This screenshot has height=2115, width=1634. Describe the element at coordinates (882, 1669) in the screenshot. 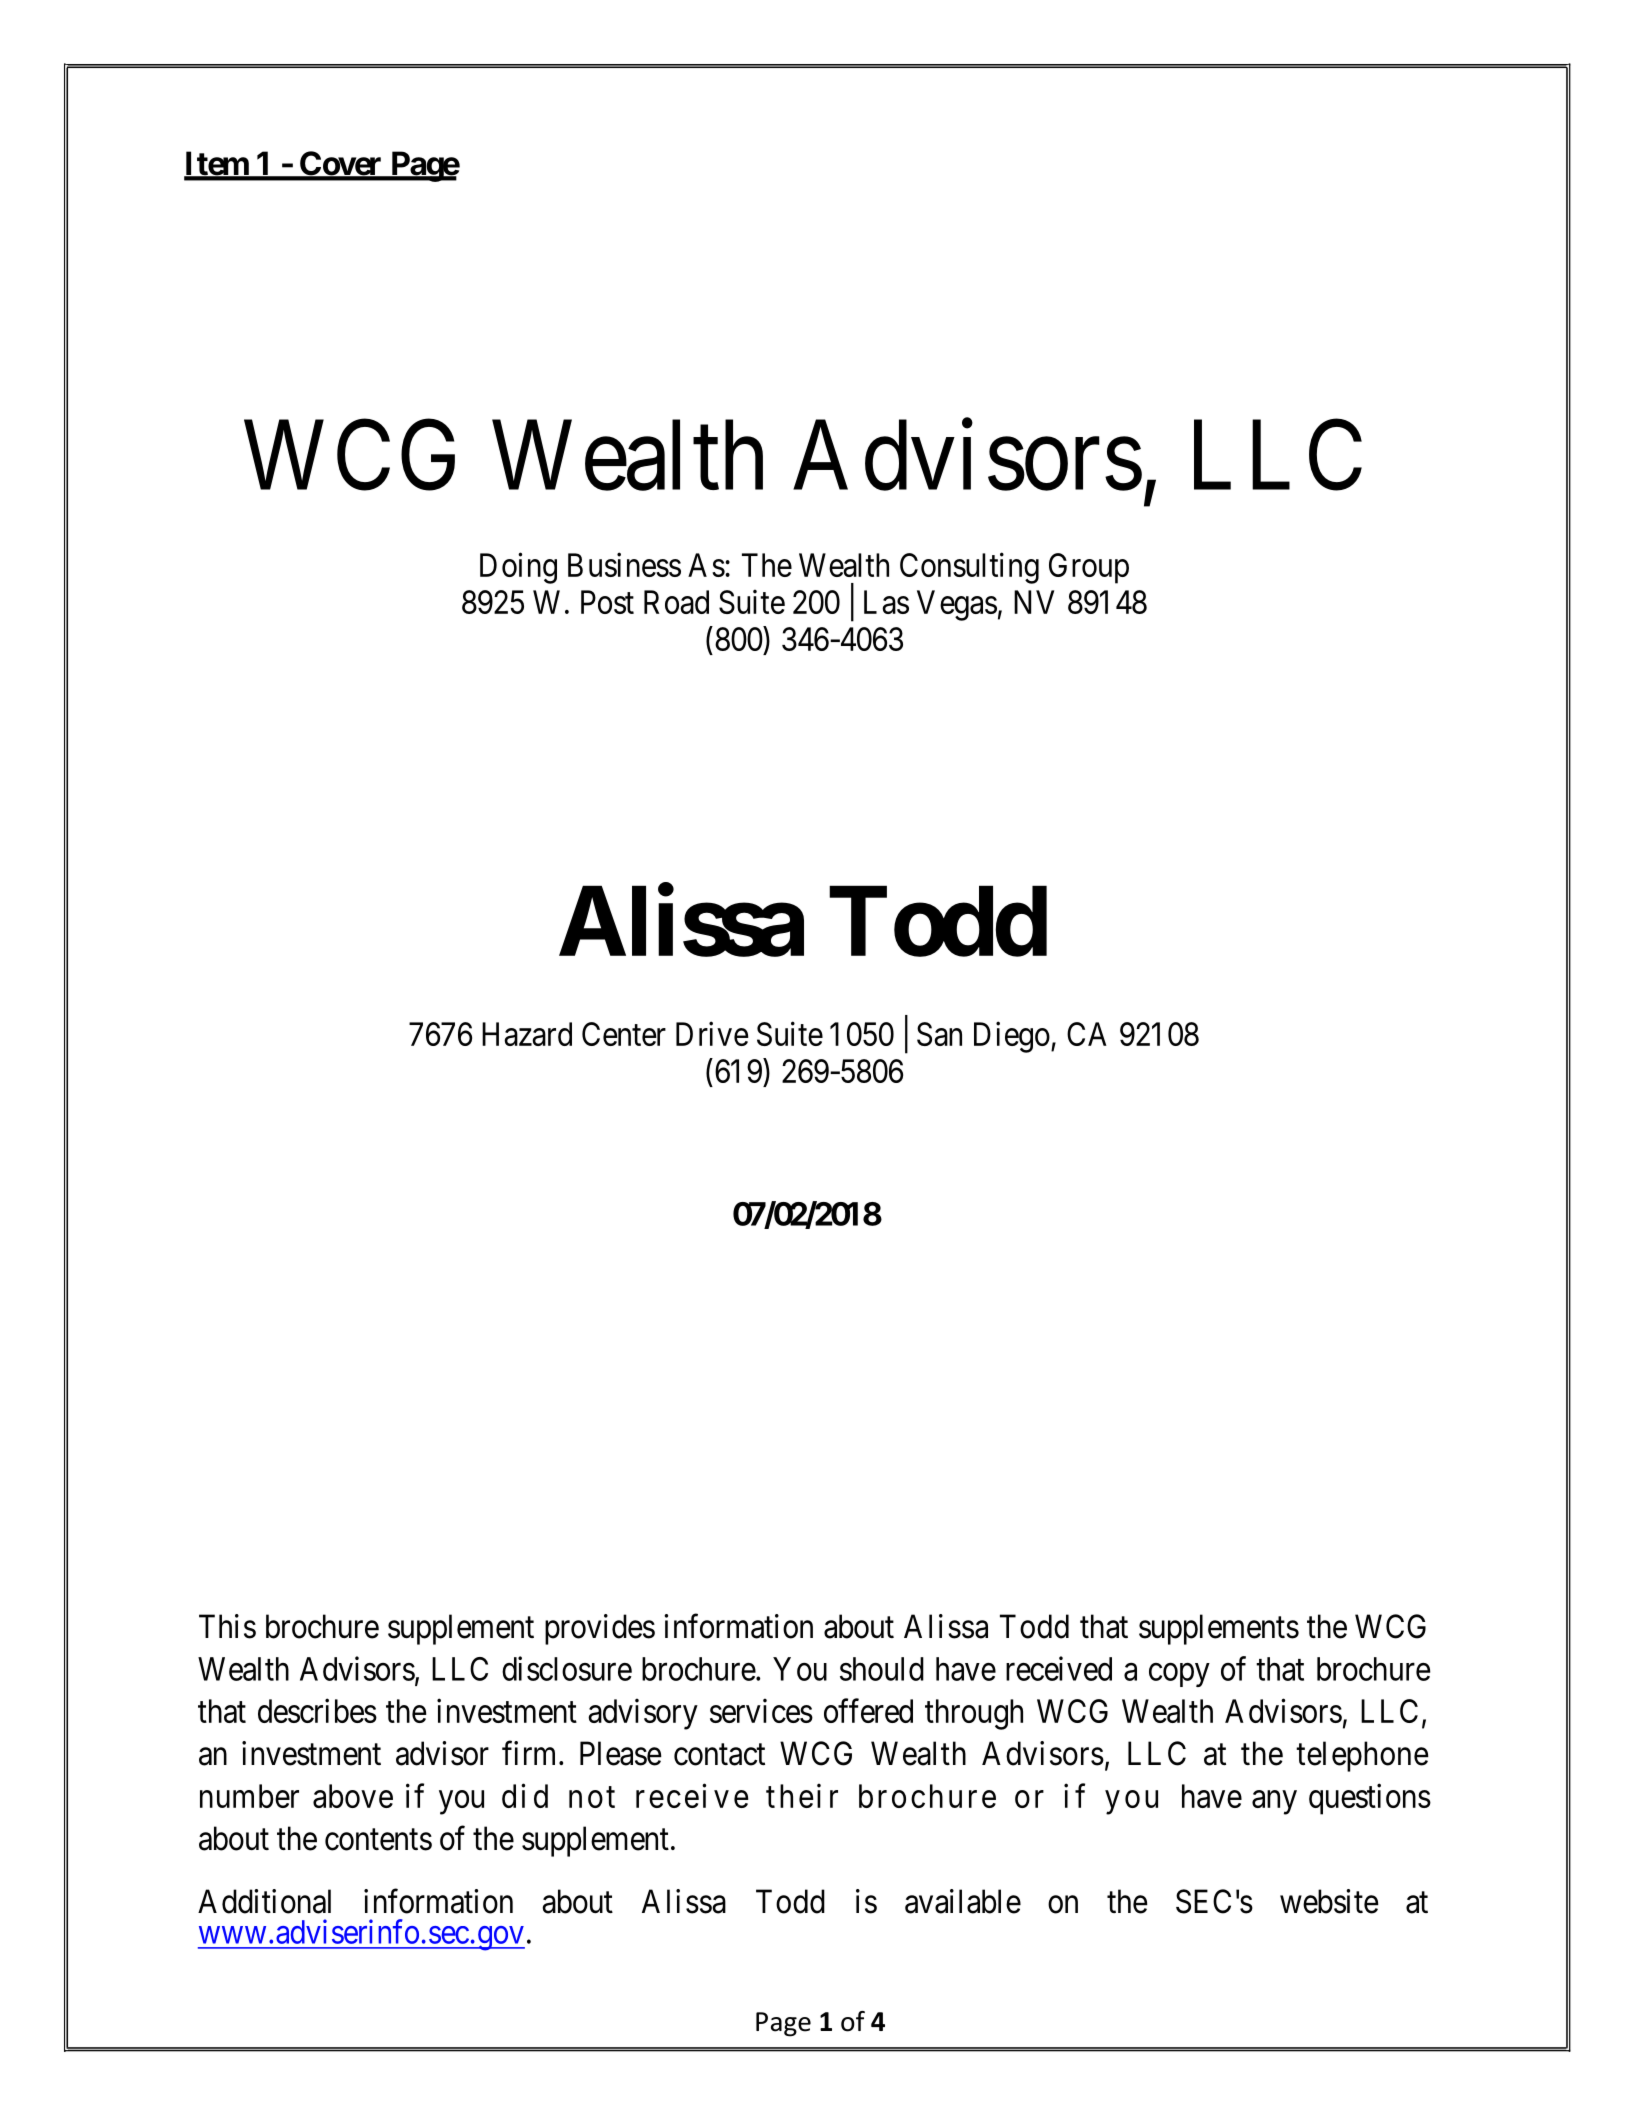

I see `should` at that location.
